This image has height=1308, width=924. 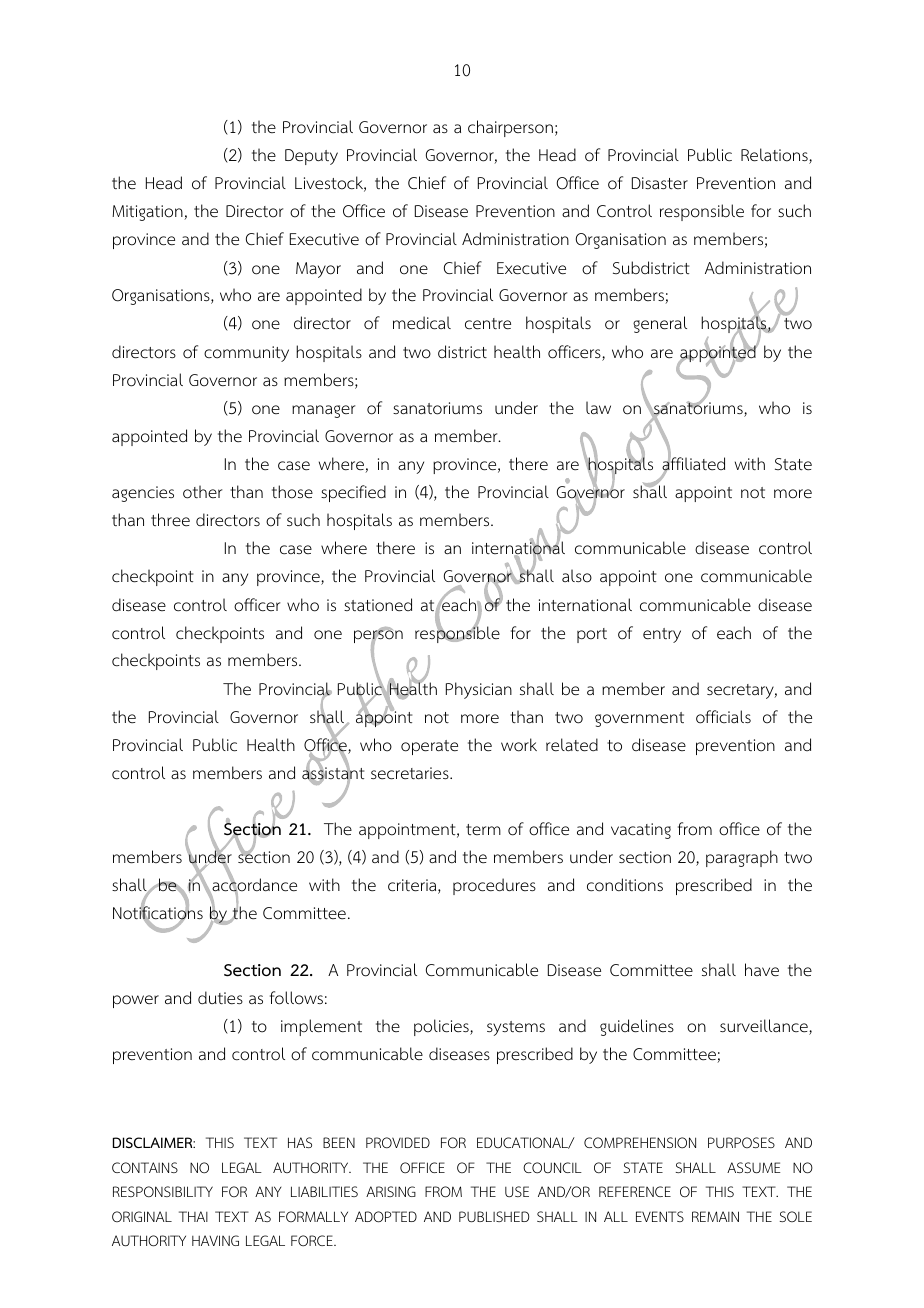 What do you see at coordinates (660, 183) in the image?
I see `Disaster` at bounding box center [660, 183].
